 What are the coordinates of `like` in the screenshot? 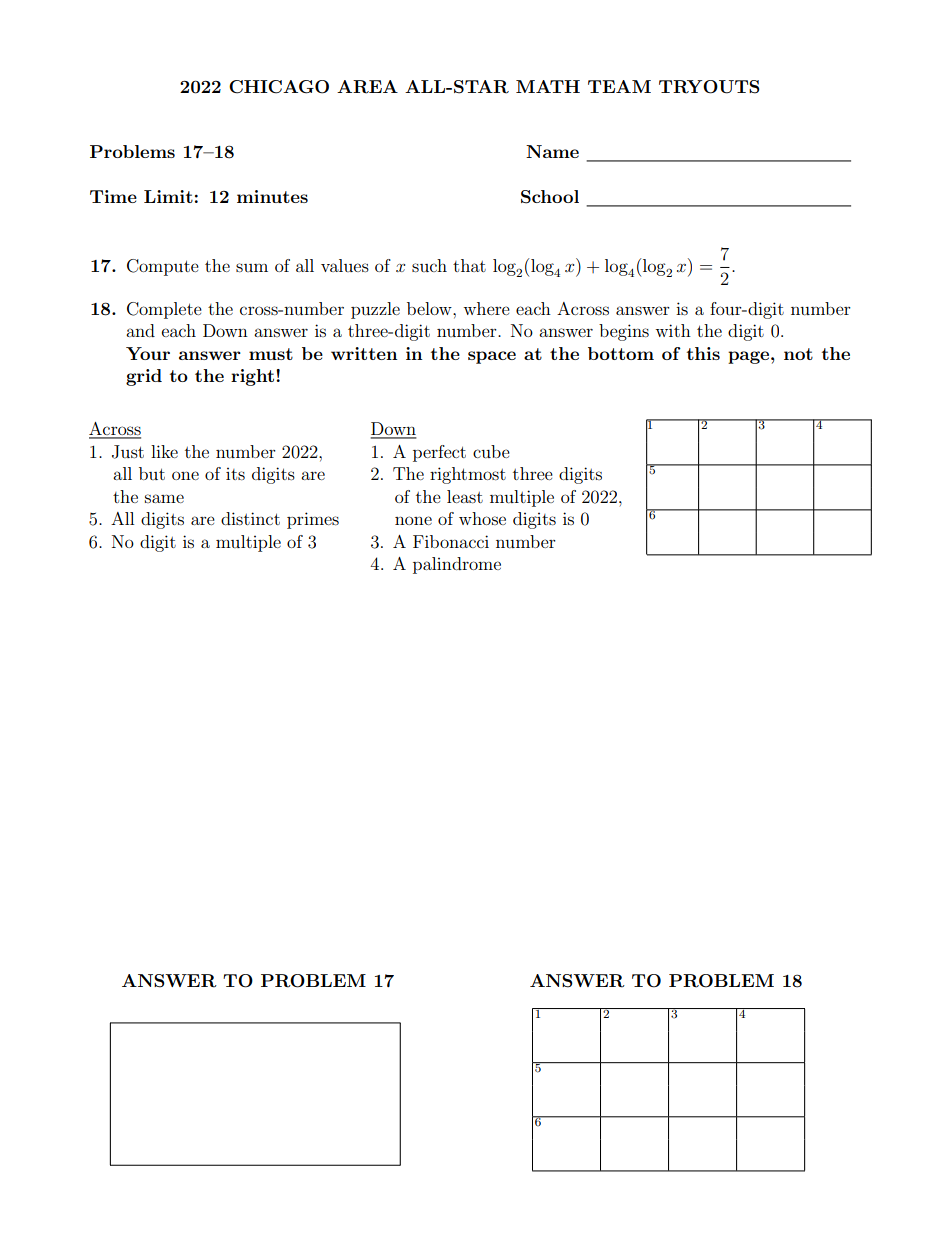 It's located at (164, 451).
